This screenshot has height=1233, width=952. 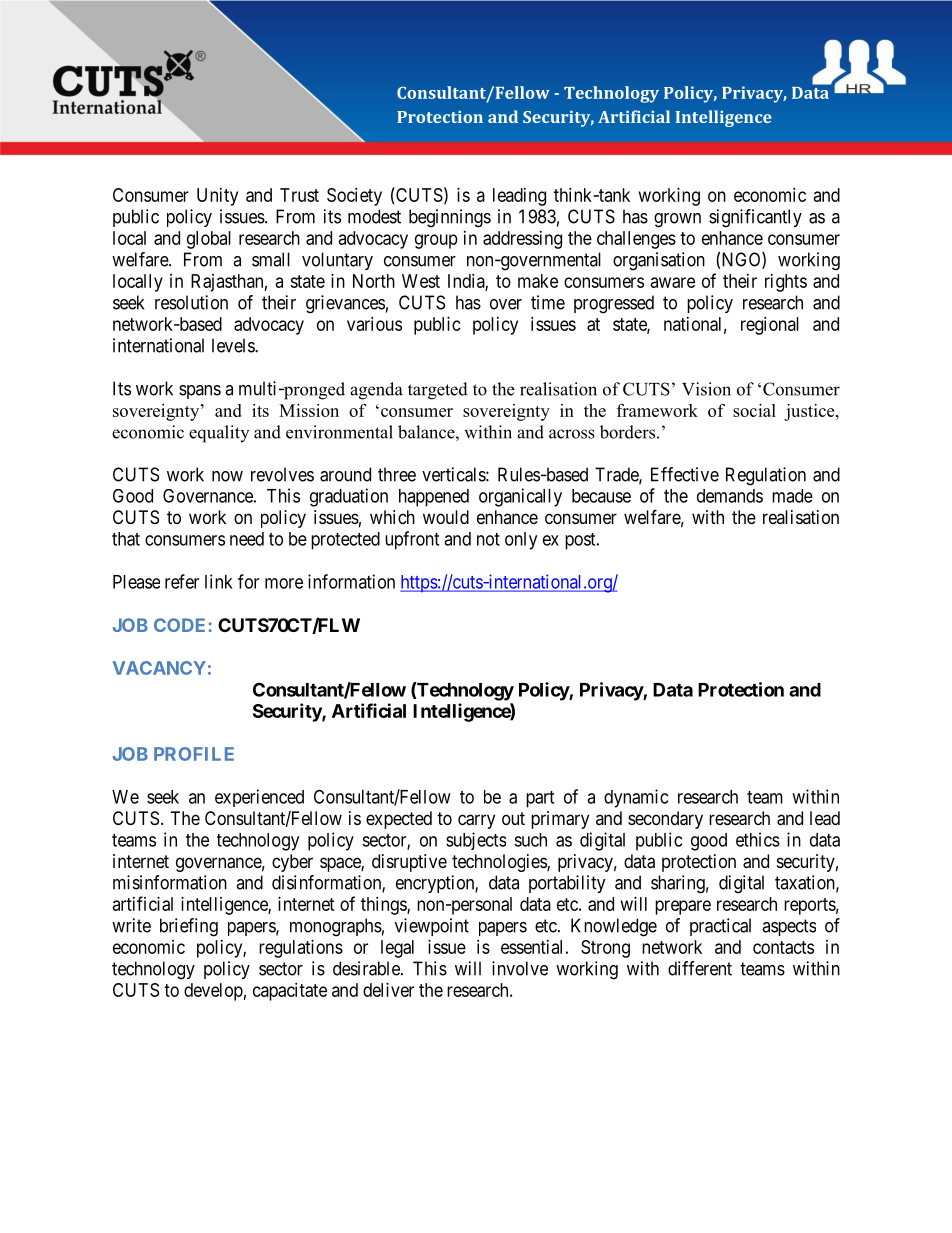 I want to click on dynamic, so click(x=636, y=798).
